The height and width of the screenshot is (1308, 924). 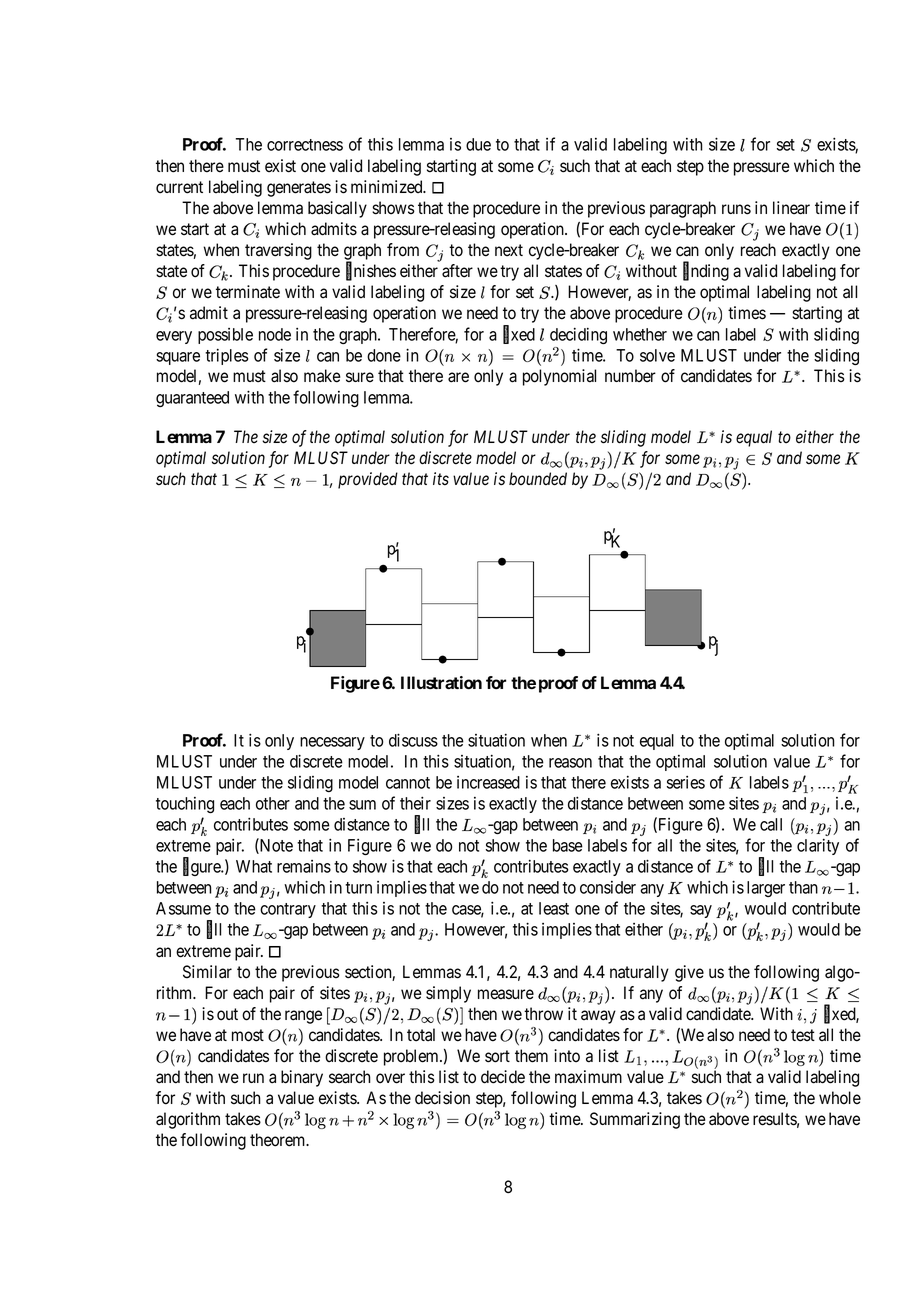 What do you see at coordinates (273, 803) in the screenshot?
I see `other` at bounding box center [273, 803].
